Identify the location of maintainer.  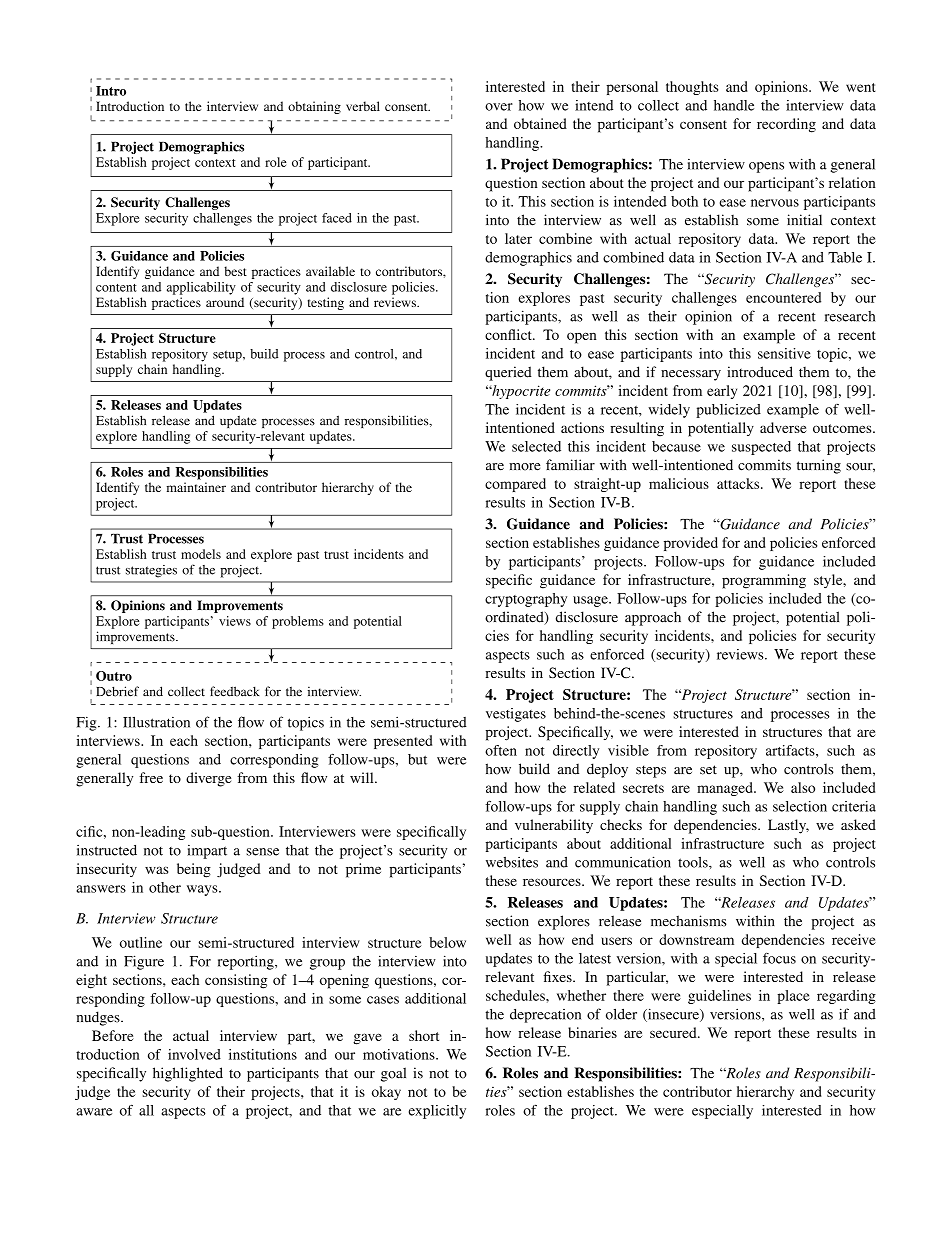
(196, 487).
